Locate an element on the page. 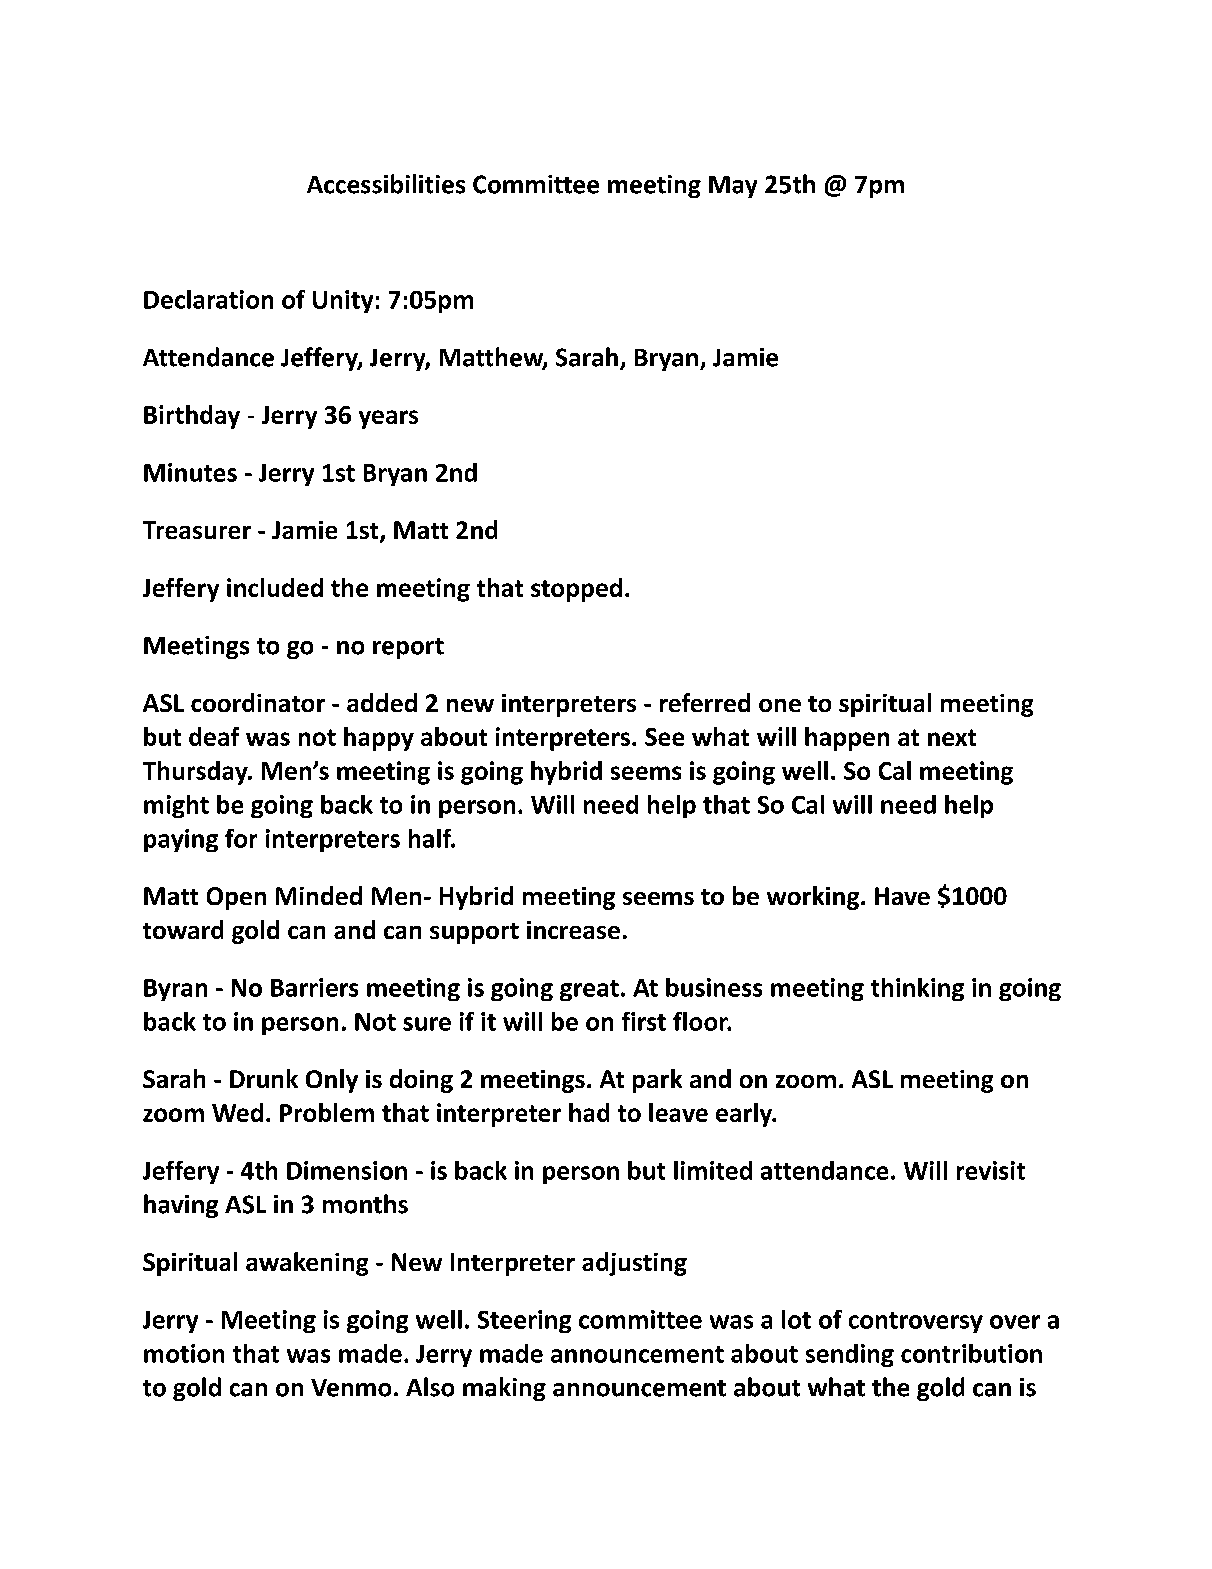 The image size is (1212, 1569). great is located at coordinates (589, 990).
